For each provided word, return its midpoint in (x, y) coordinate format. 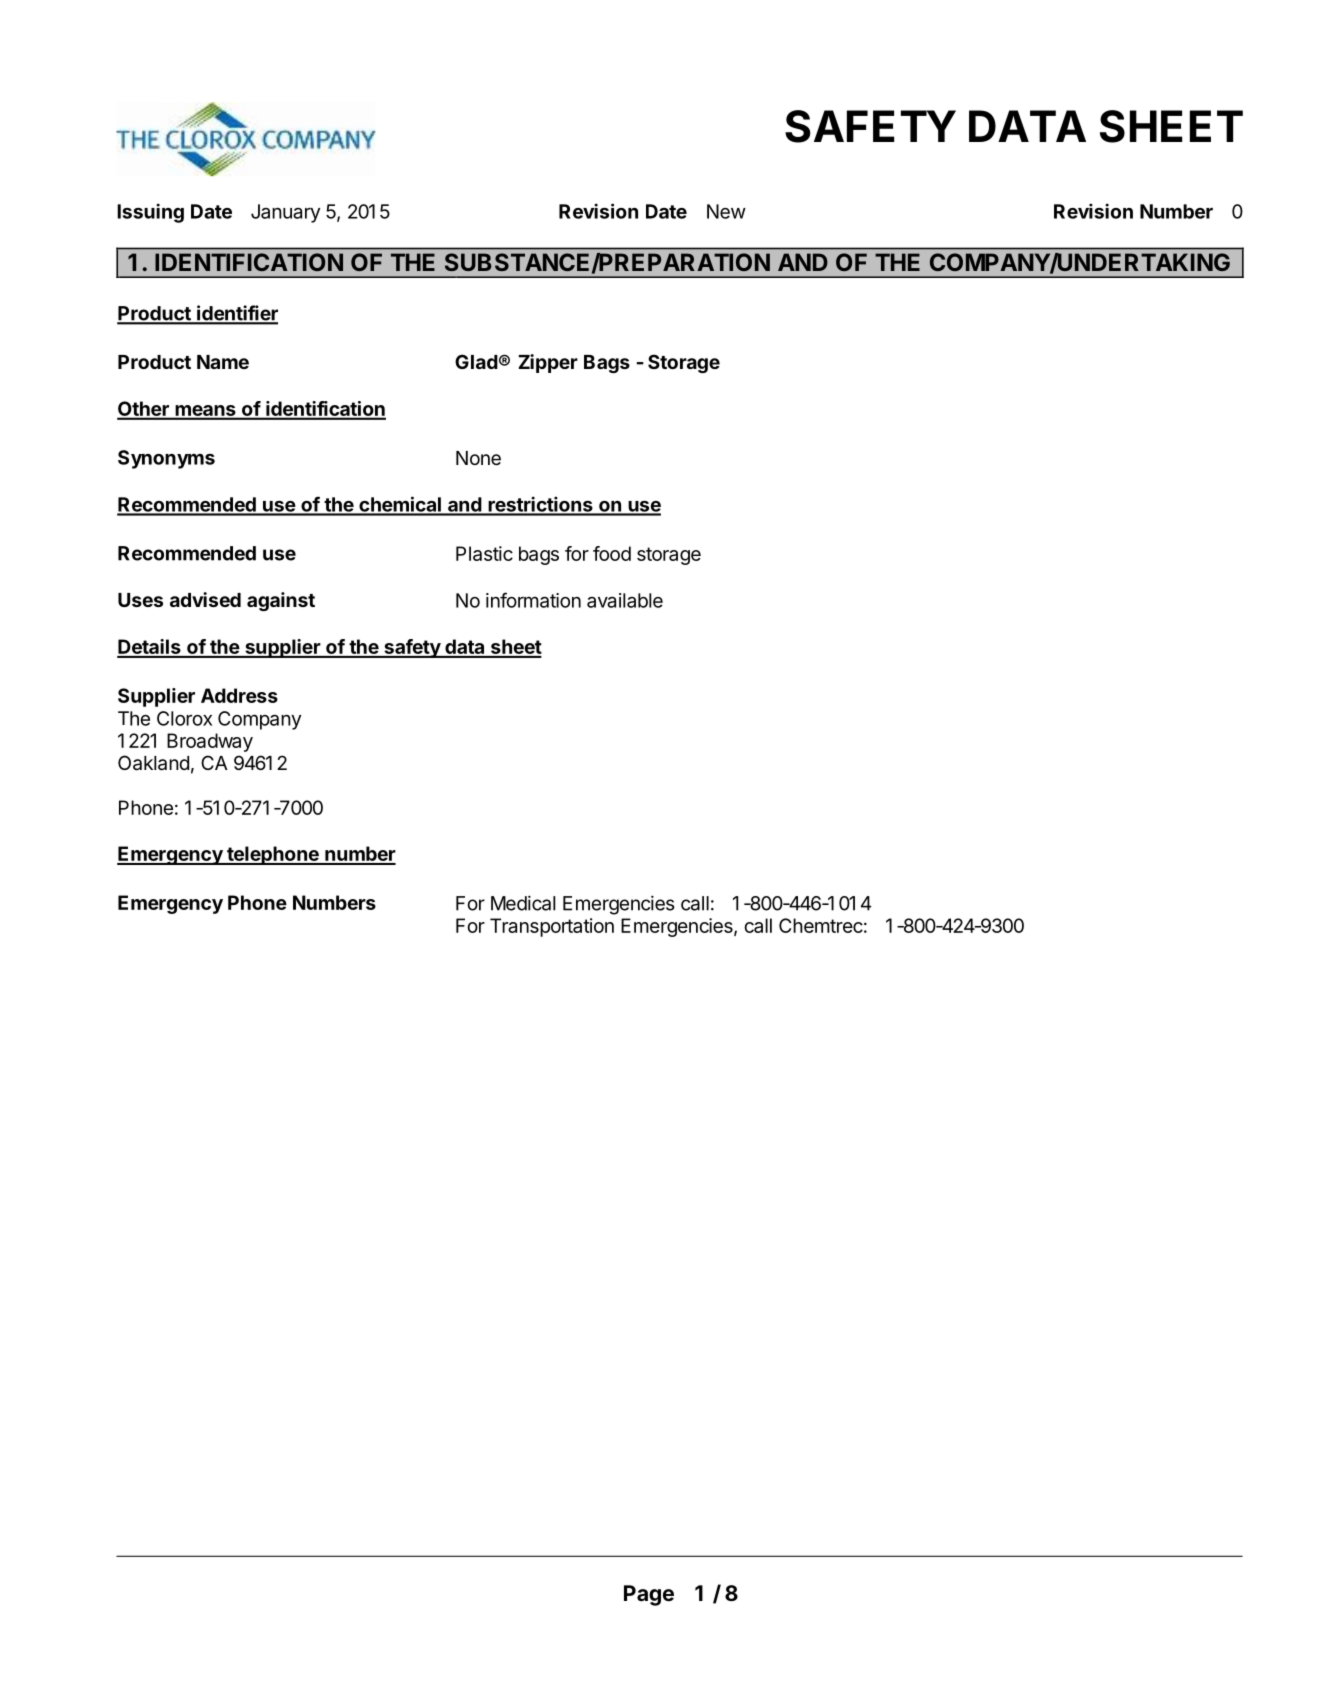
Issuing (150, 213)
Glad (476, 361)
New (726, 211)
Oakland (153, 763)
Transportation (552, 927)
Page (649, 1595)
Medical (523, 903)
